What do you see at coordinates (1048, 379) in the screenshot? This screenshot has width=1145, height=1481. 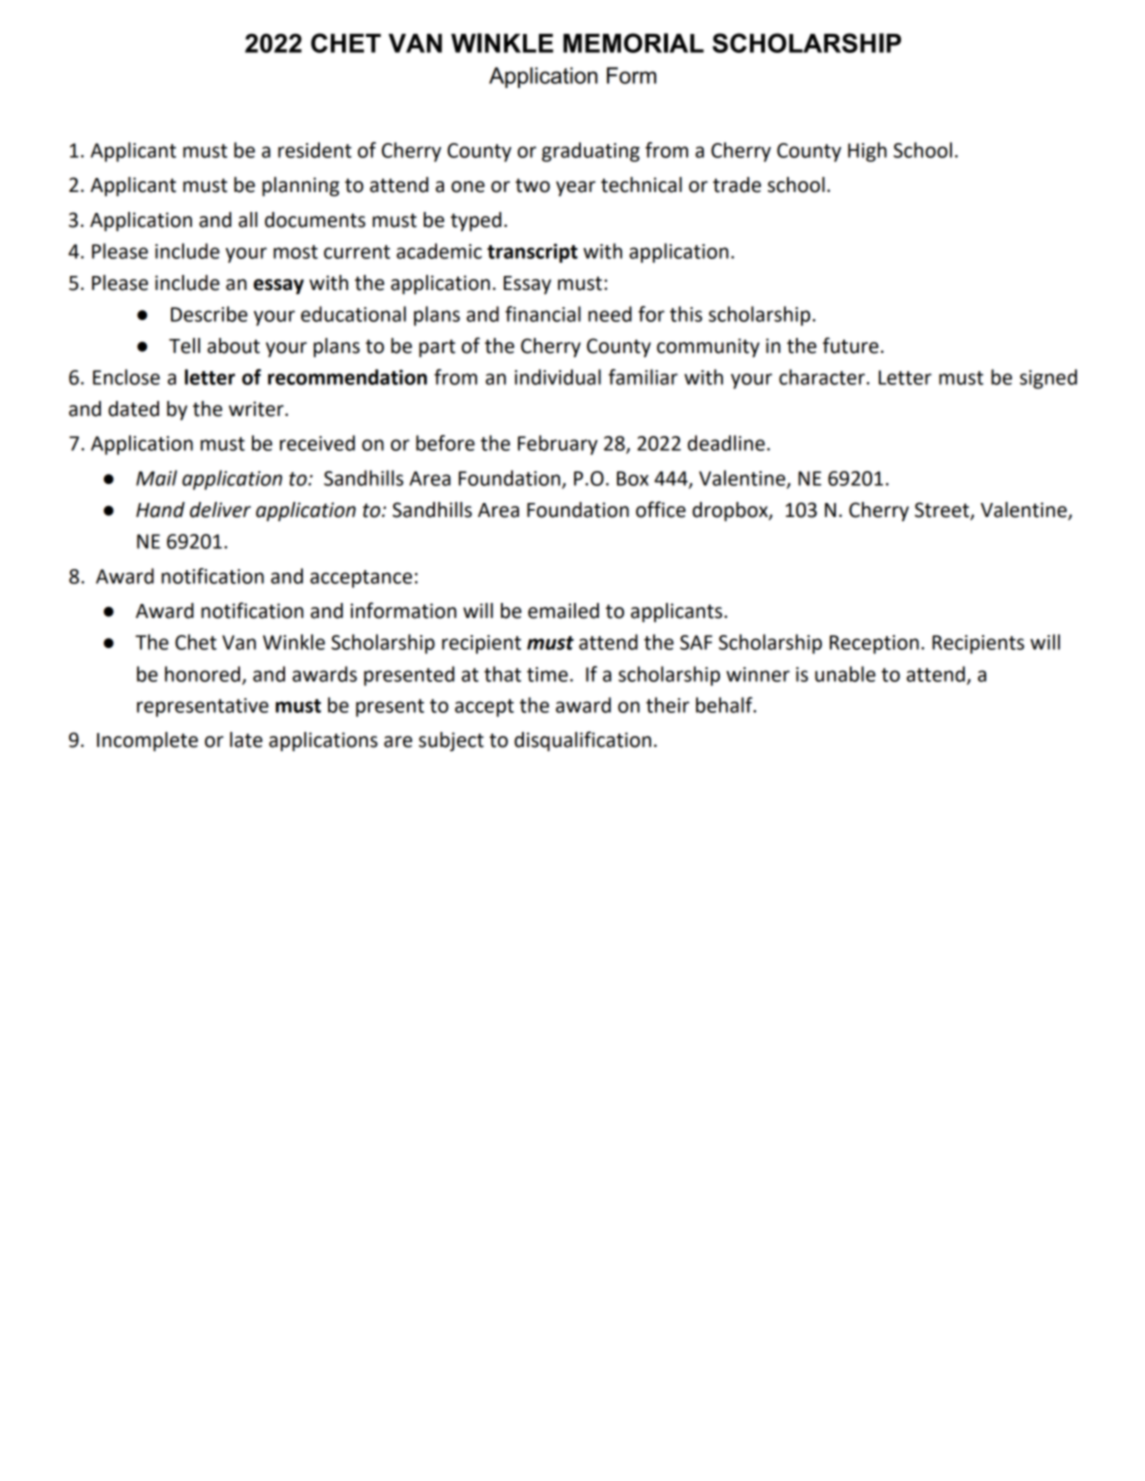 I see `signed` at bounding box center [1048, 379].
